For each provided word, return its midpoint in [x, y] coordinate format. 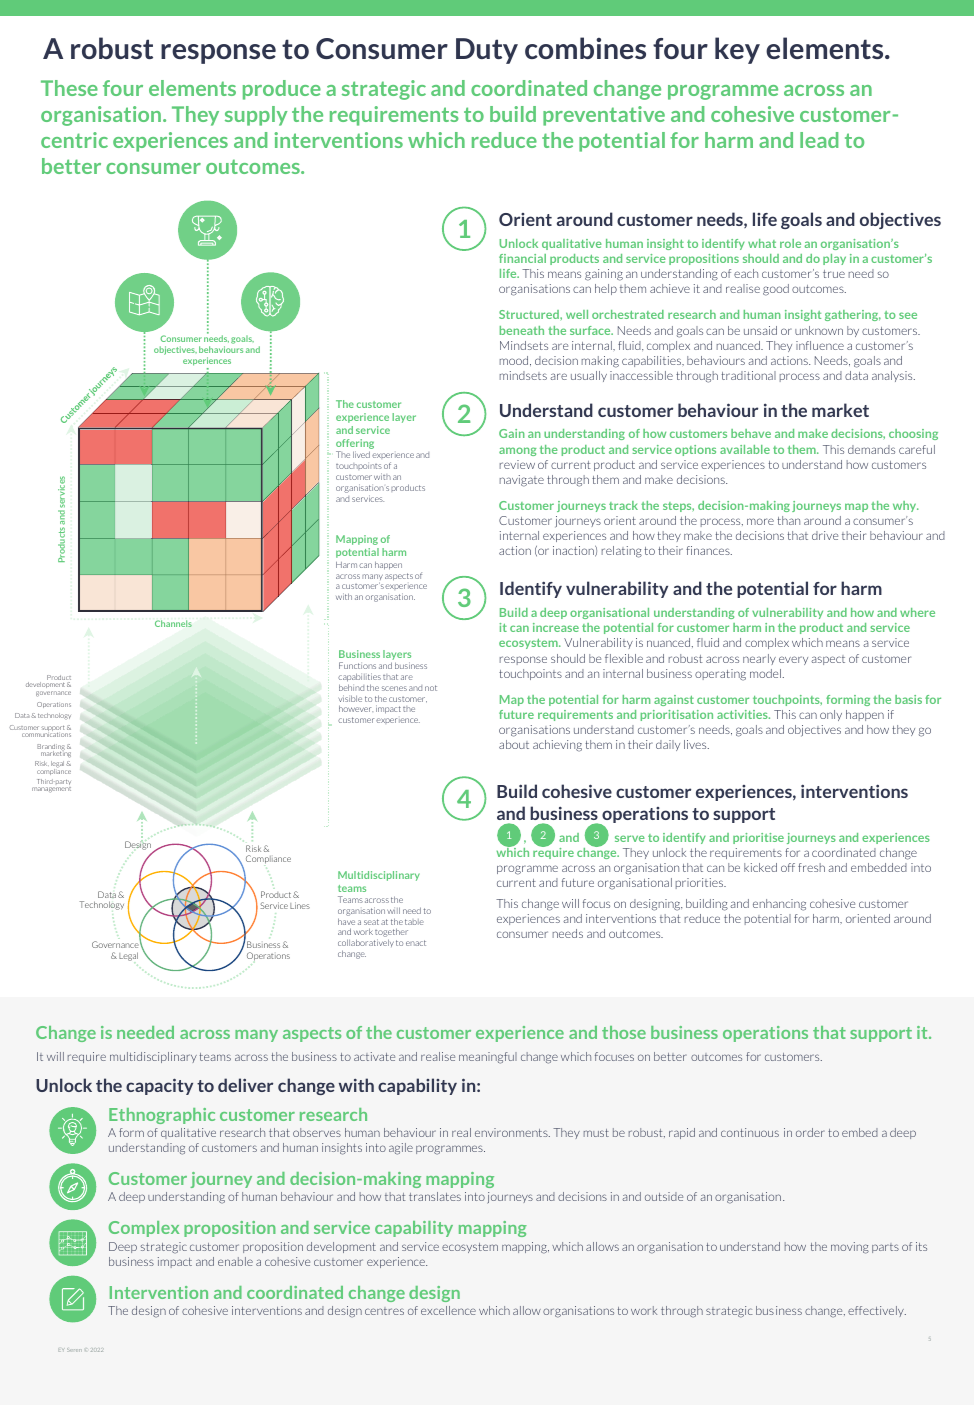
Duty [487, 51]
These [69, 88]
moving [850, 1248]
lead [819, 140]
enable [235, 1261]
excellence [448, 1310]
